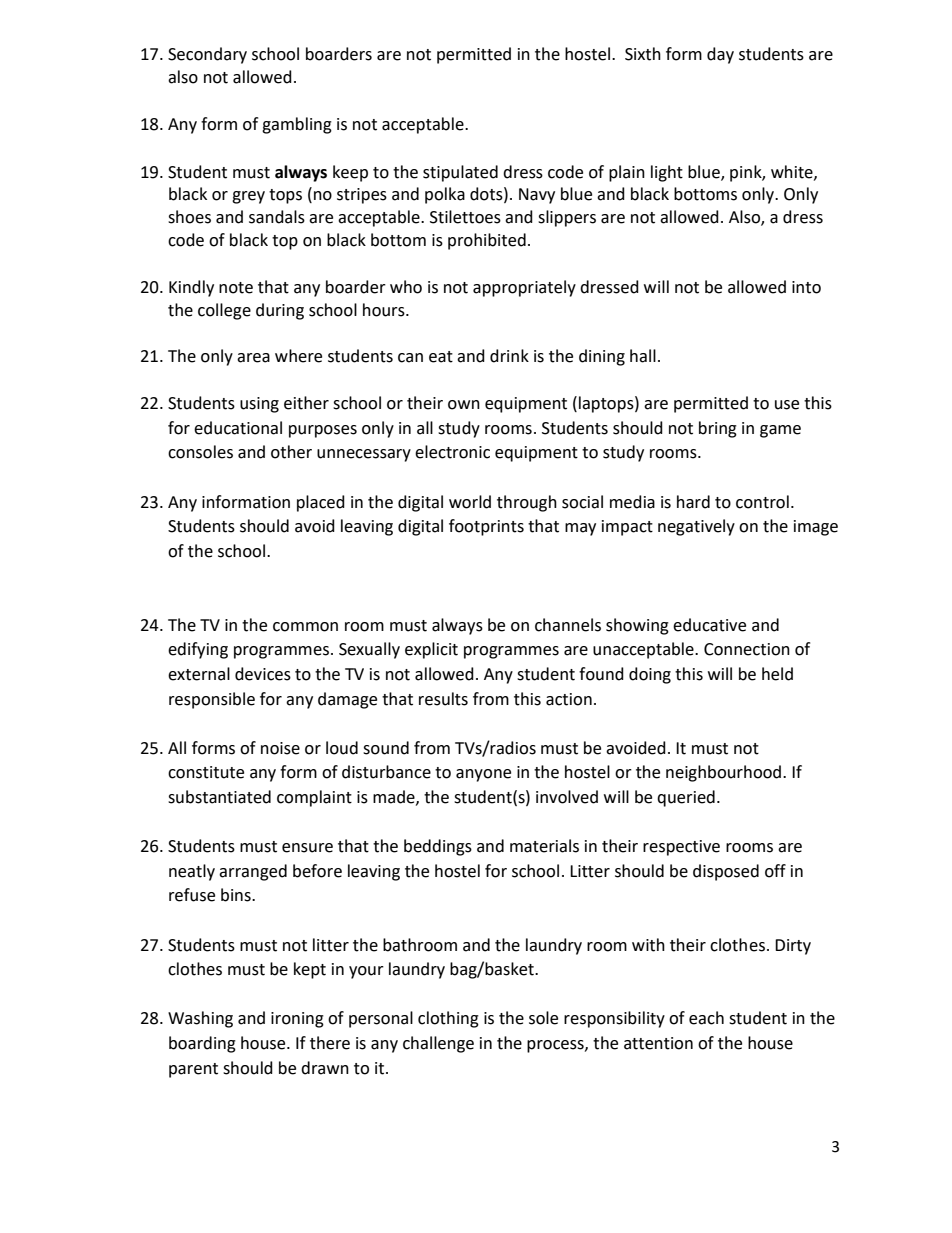 This screenshot has height=1233, width=952. What do you see at coordinates (305, 627) in the screenshot?
I see `common` at bounding box center [305, 627].
